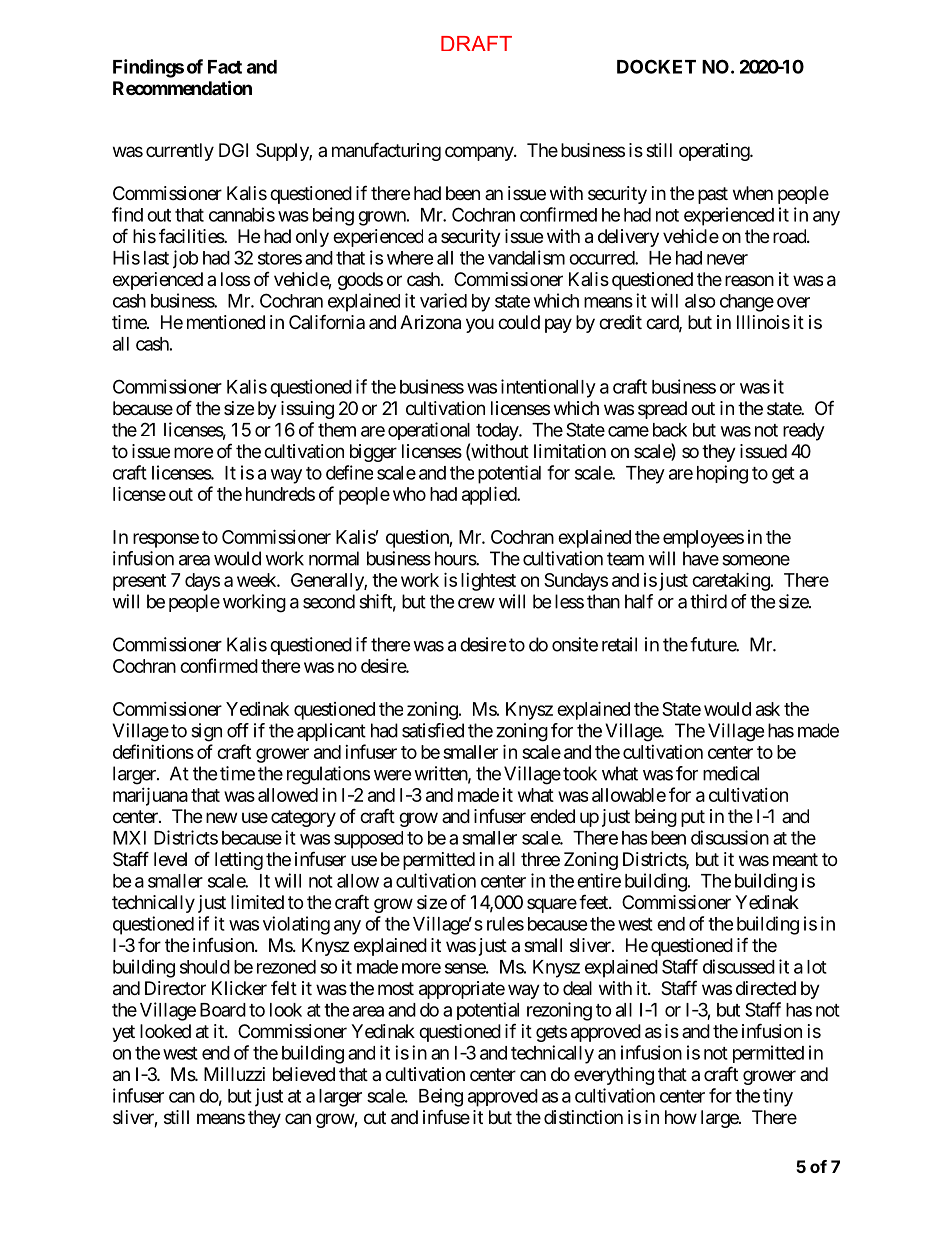 This document has width=952, height=1233. I want to click on DOCKET, so click(656, 66).
